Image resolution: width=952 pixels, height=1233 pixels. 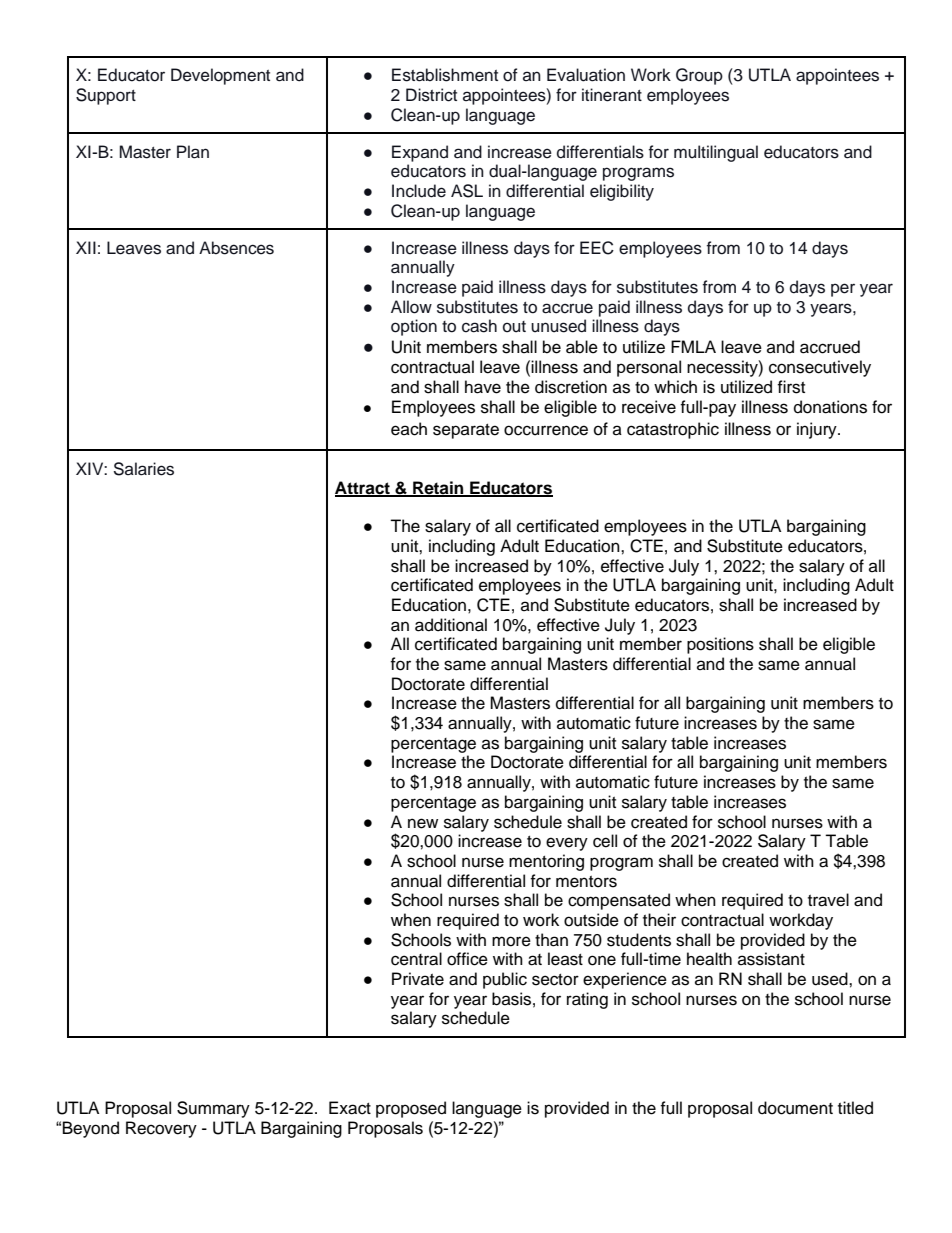 What do you see at coordinates (818, 430) in the image?
I see `injury` at bounding box center [818, 430].
